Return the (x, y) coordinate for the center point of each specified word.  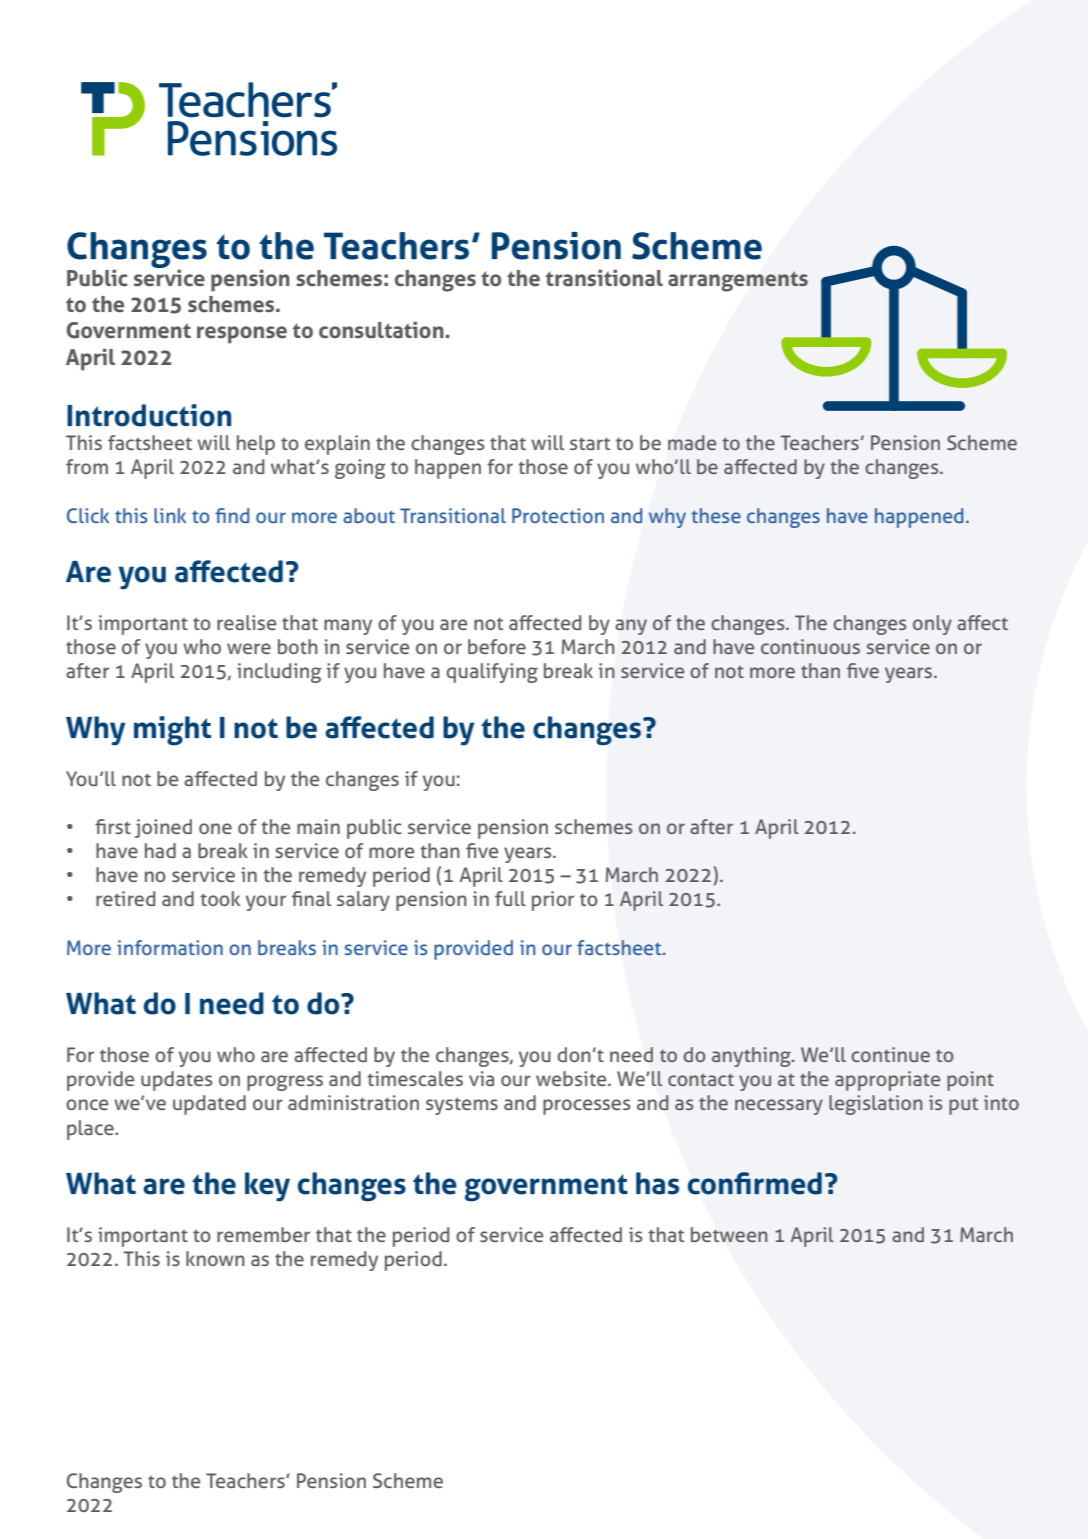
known (215, 1258)
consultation (382, 329)
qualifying (492, 673)
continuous (810, 646)
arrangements (738, 281)
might (172, 731)
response (242, 335)
